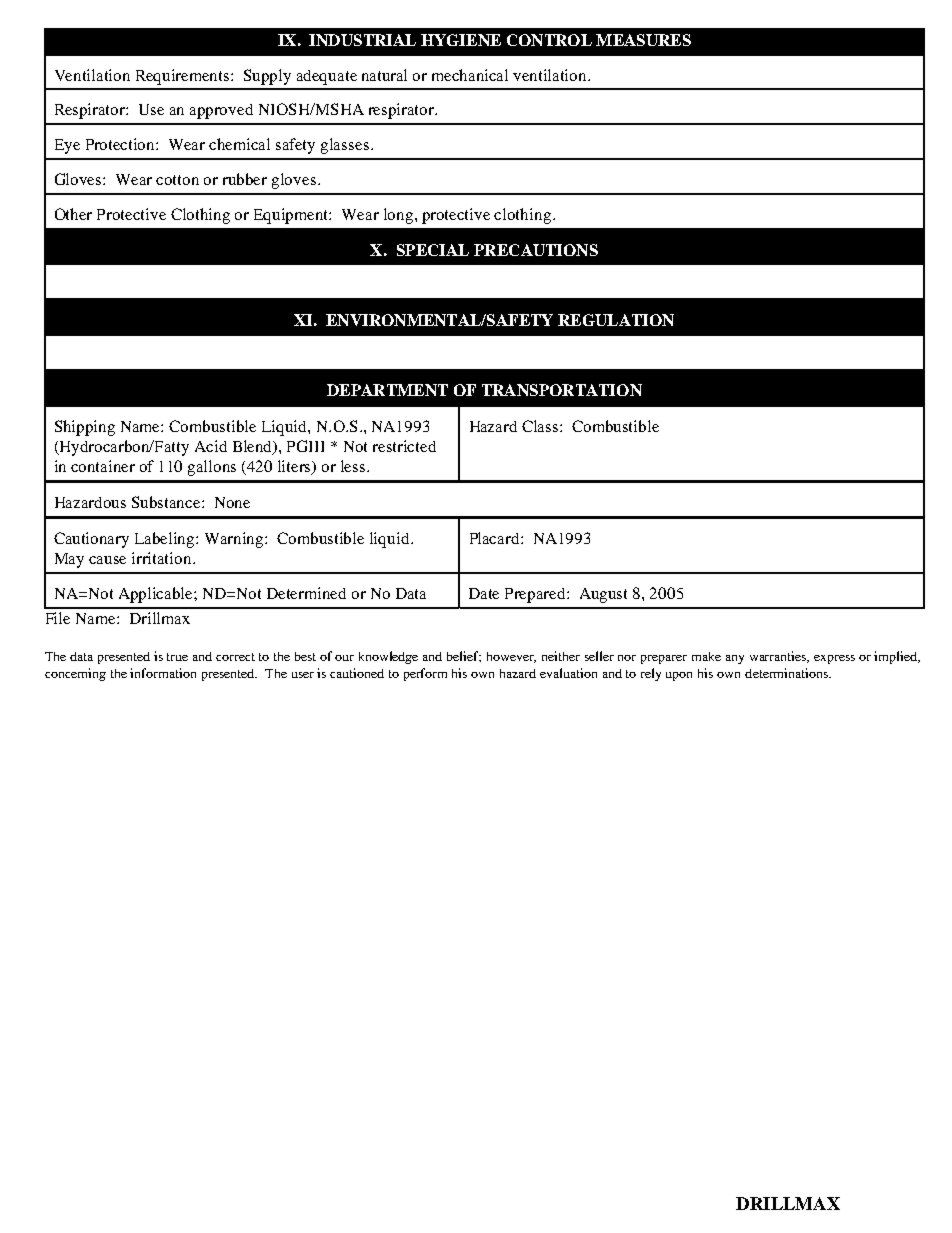 This image has width=952, height=1233. What do you see at coordinates (184, 77) in the image?
I see `Requirements` at bounding box center [184, 77].
